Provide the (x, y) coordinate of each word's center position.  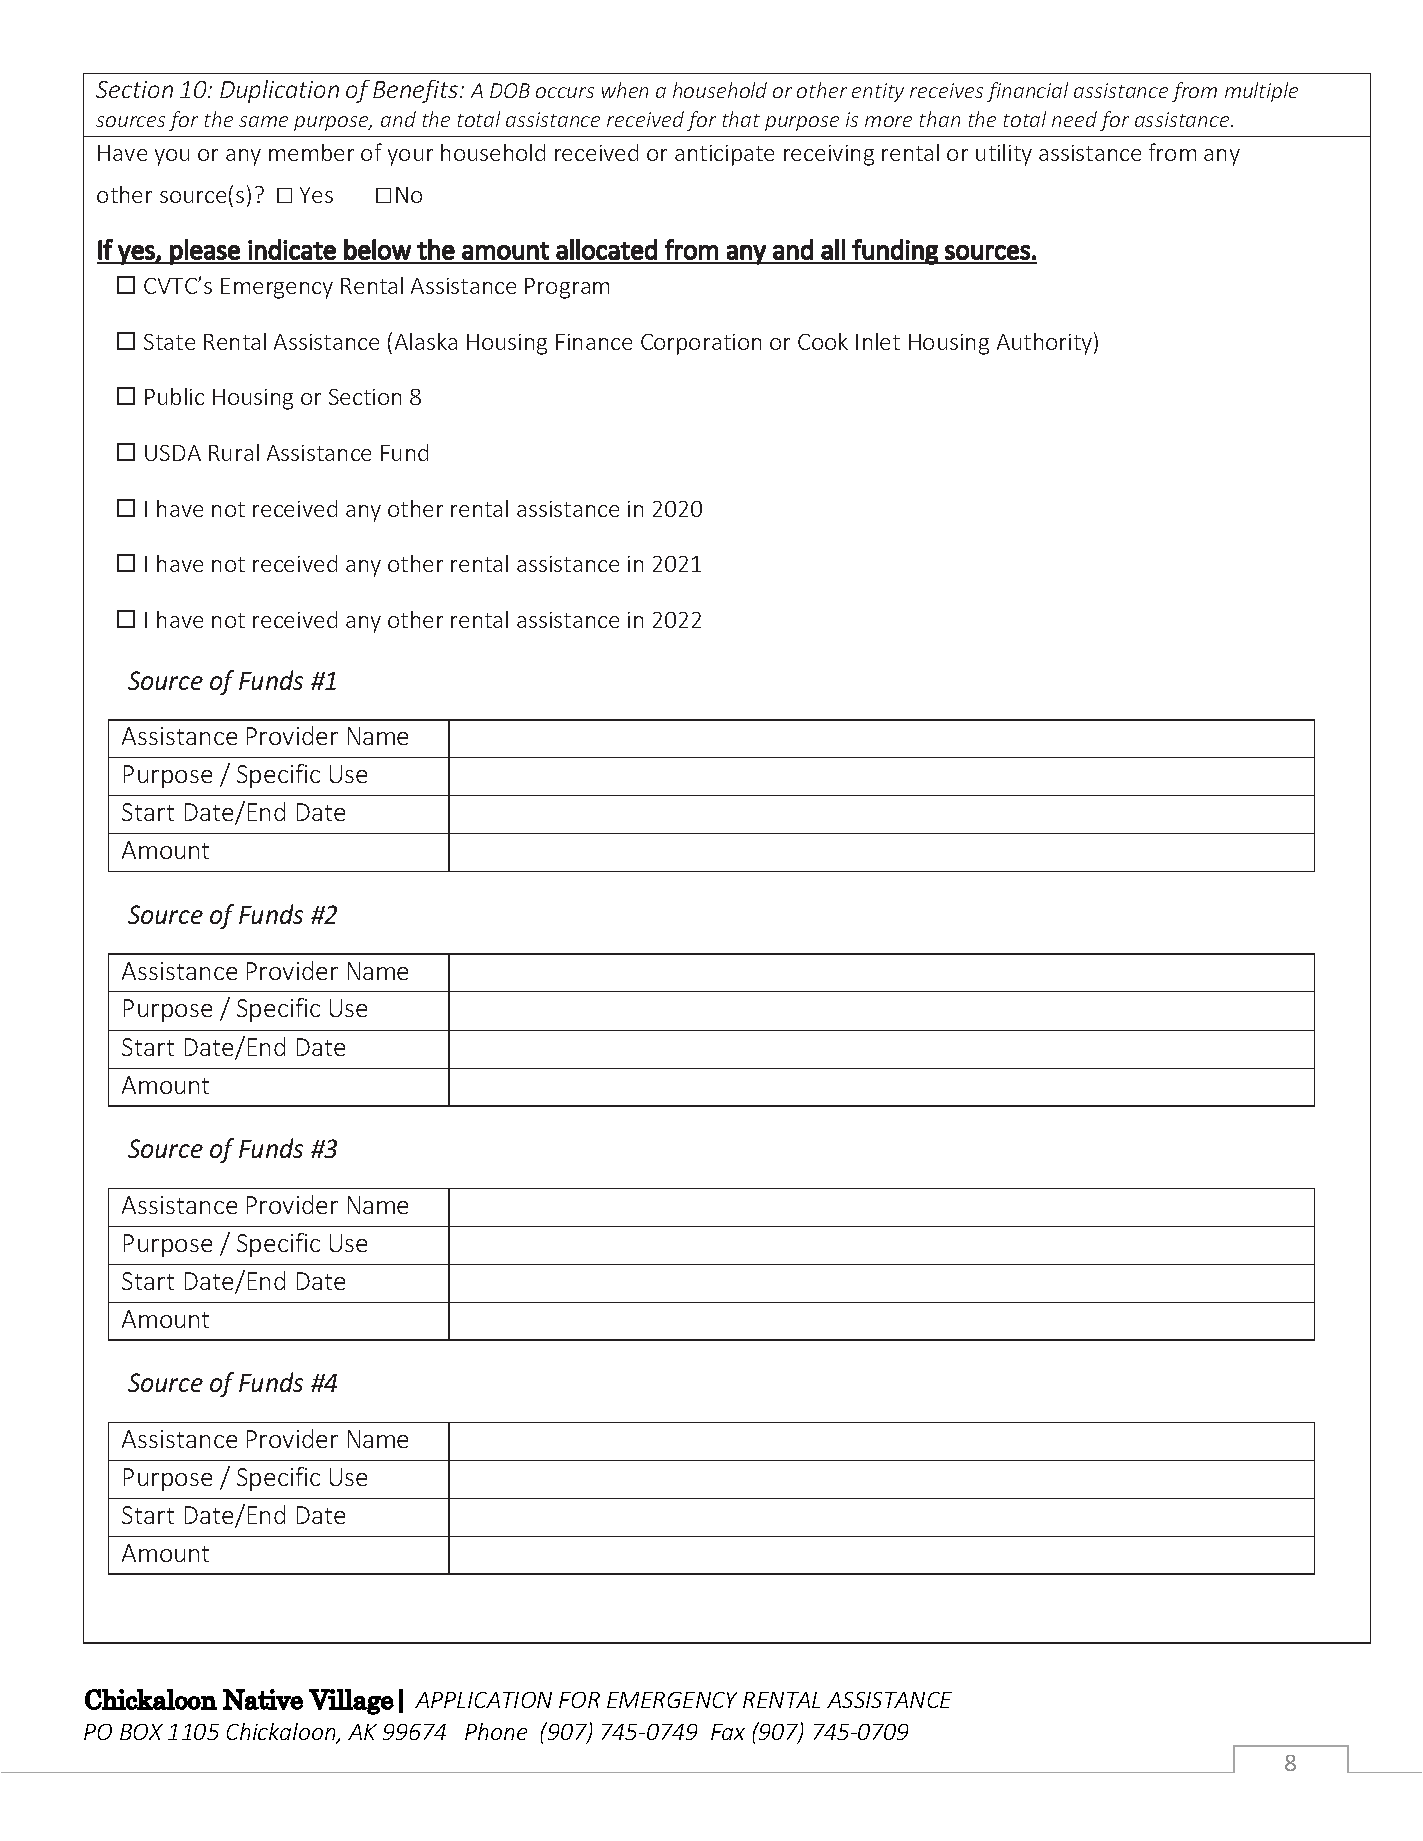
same (263, 121)
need (1074, 119)
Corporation (701, 344)
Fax (728, 1732)
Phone (496, 1731)
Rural (234, 452)
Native (263, 1699)
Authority (1046, 343)
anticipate (724, 155)
